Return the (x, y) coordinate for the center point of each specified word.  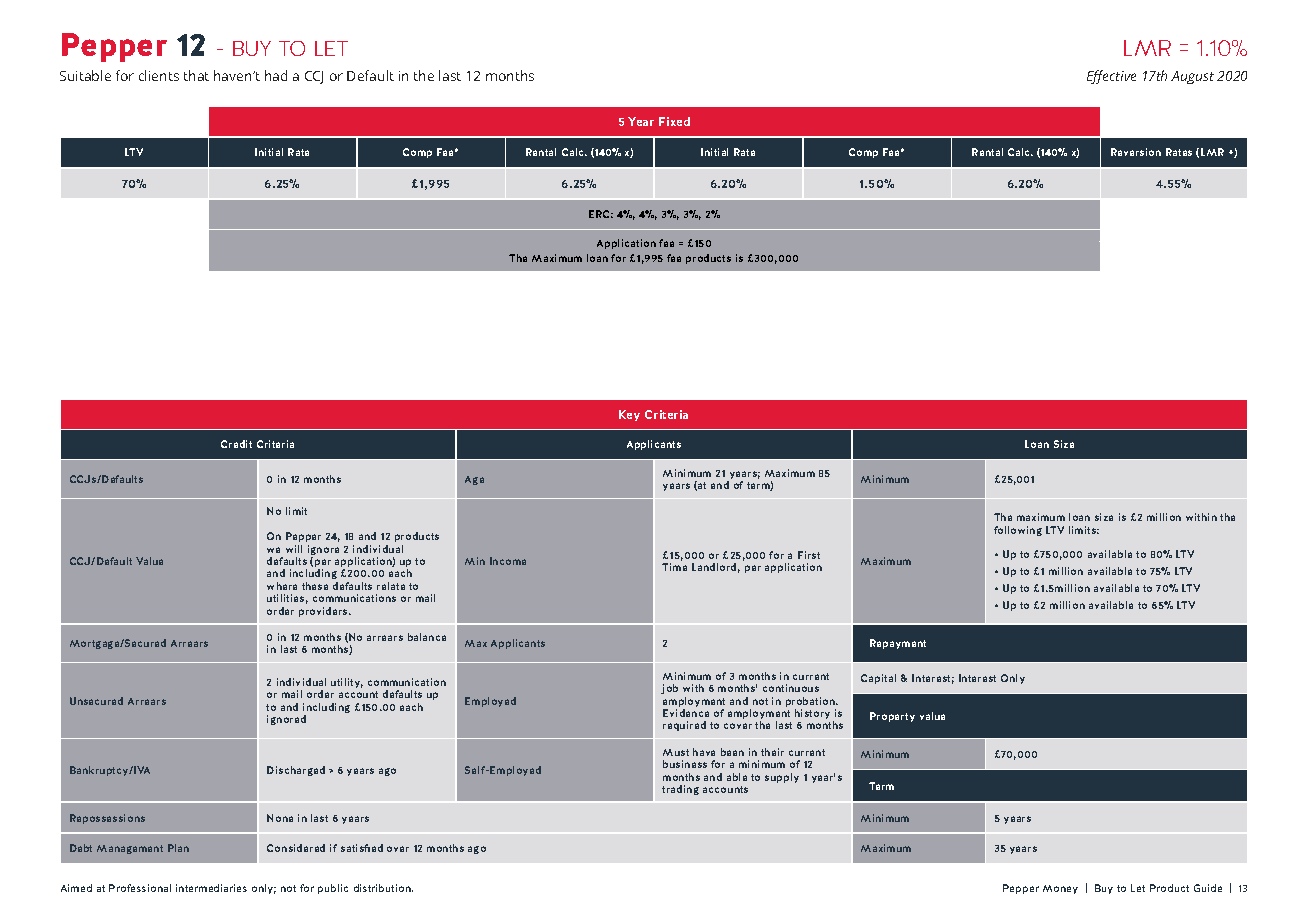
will (294, 549)
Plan (178, 848)
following (1018, 531)
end (720, 485)
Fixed (674, 121)
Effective (1111, 77)
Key (629, 415)
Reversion (1136, 152)
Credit (236, 444)
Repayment (898, 644)
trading (680, 790)
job (669, 689)
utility (347, 683)
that (196, 75)
